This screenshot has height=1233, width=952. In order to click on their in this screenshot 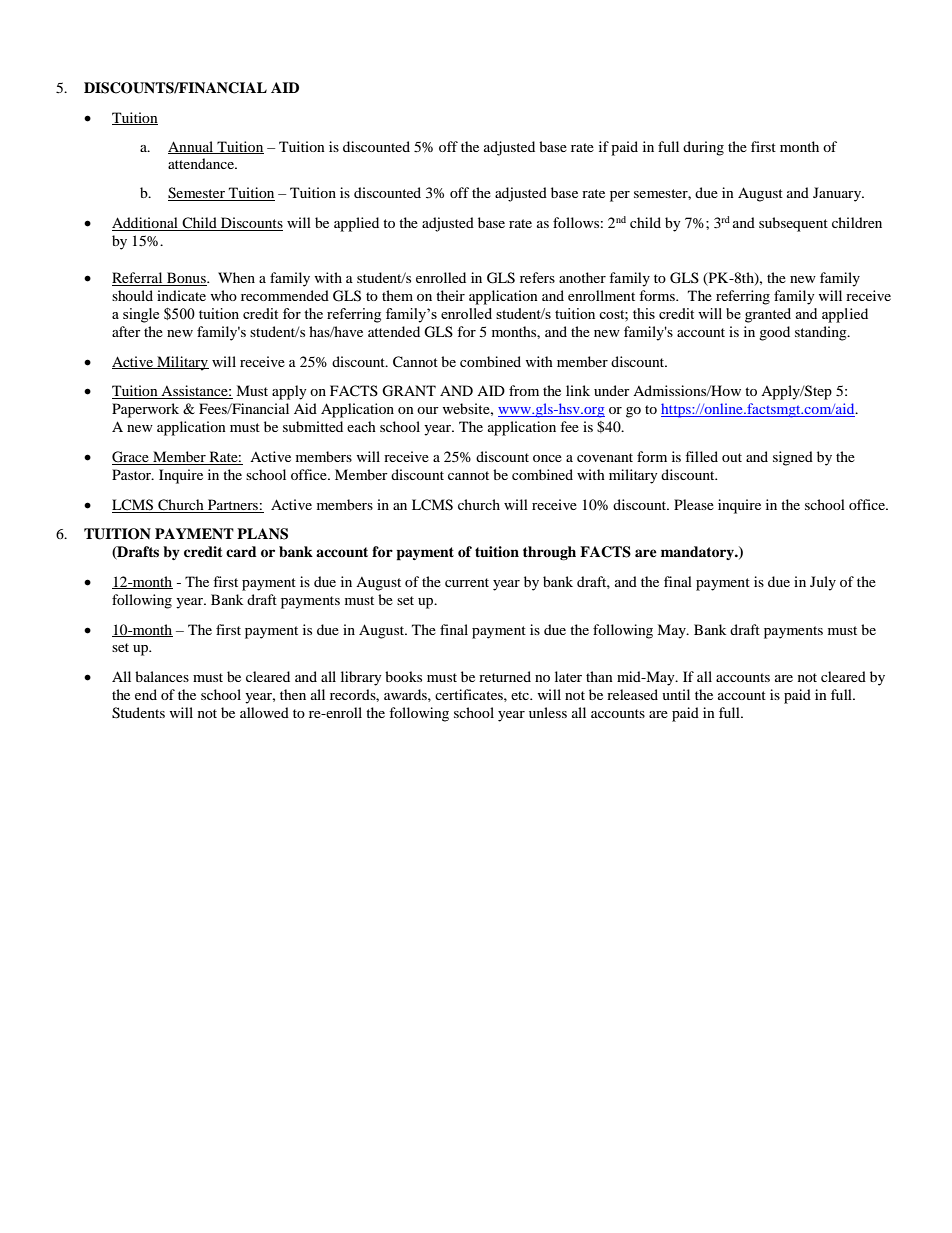, I will do `click(450, 295)`.
